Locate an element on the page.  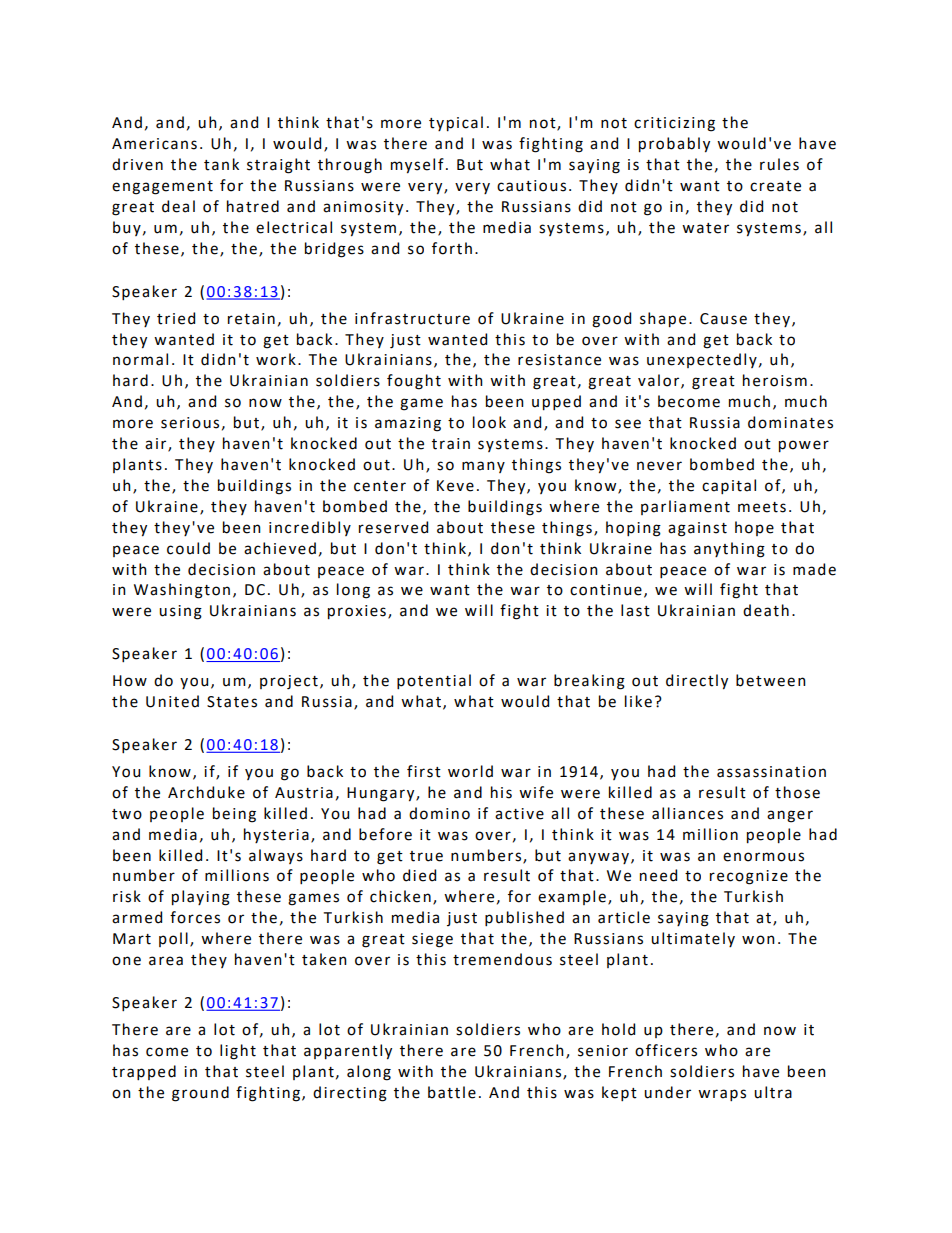
light is located at coordinates (238, 1052).
